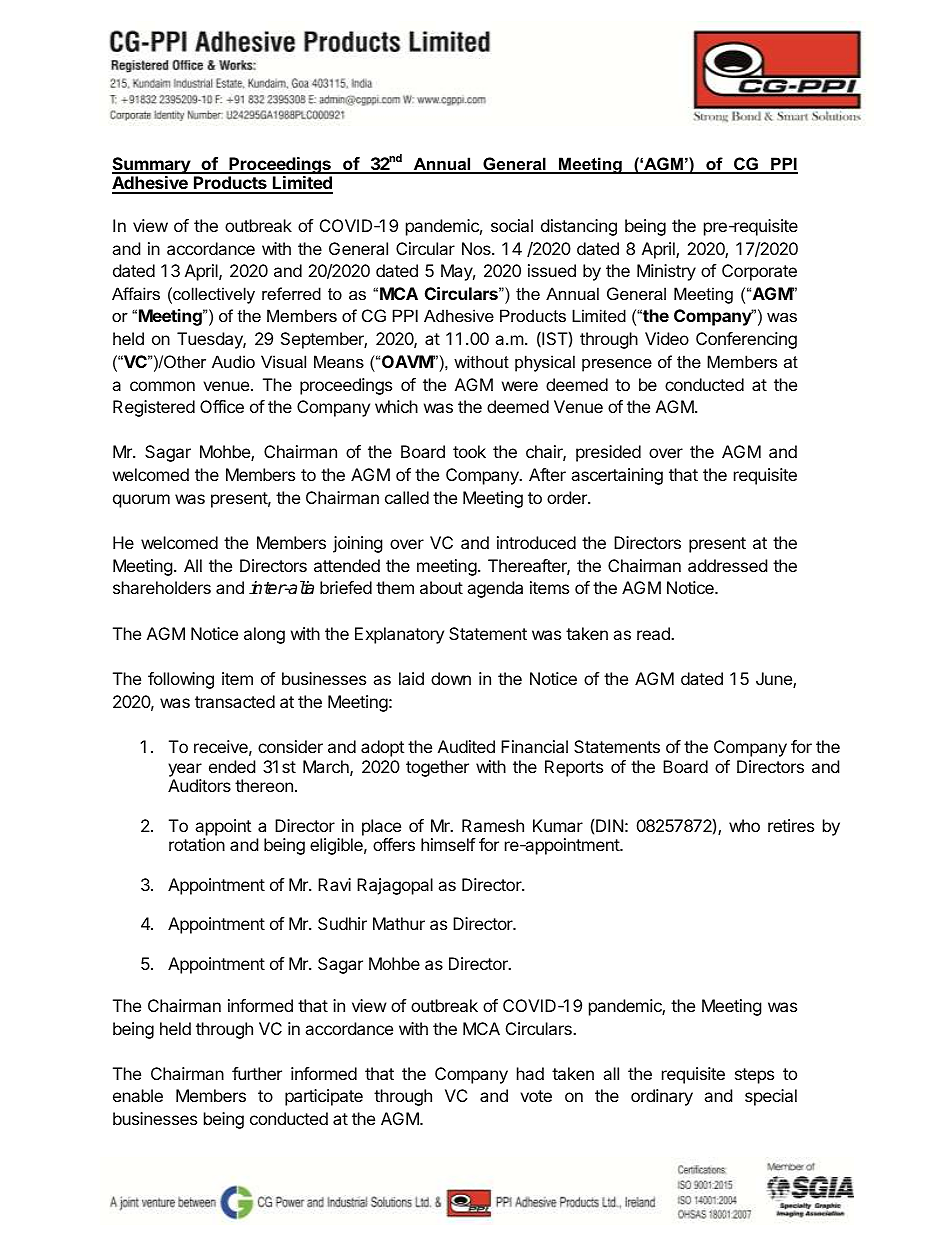  What do you see at coordinates (197, 844) in the screenshot?
I see `rotation` at bounding box center [197, 844].
